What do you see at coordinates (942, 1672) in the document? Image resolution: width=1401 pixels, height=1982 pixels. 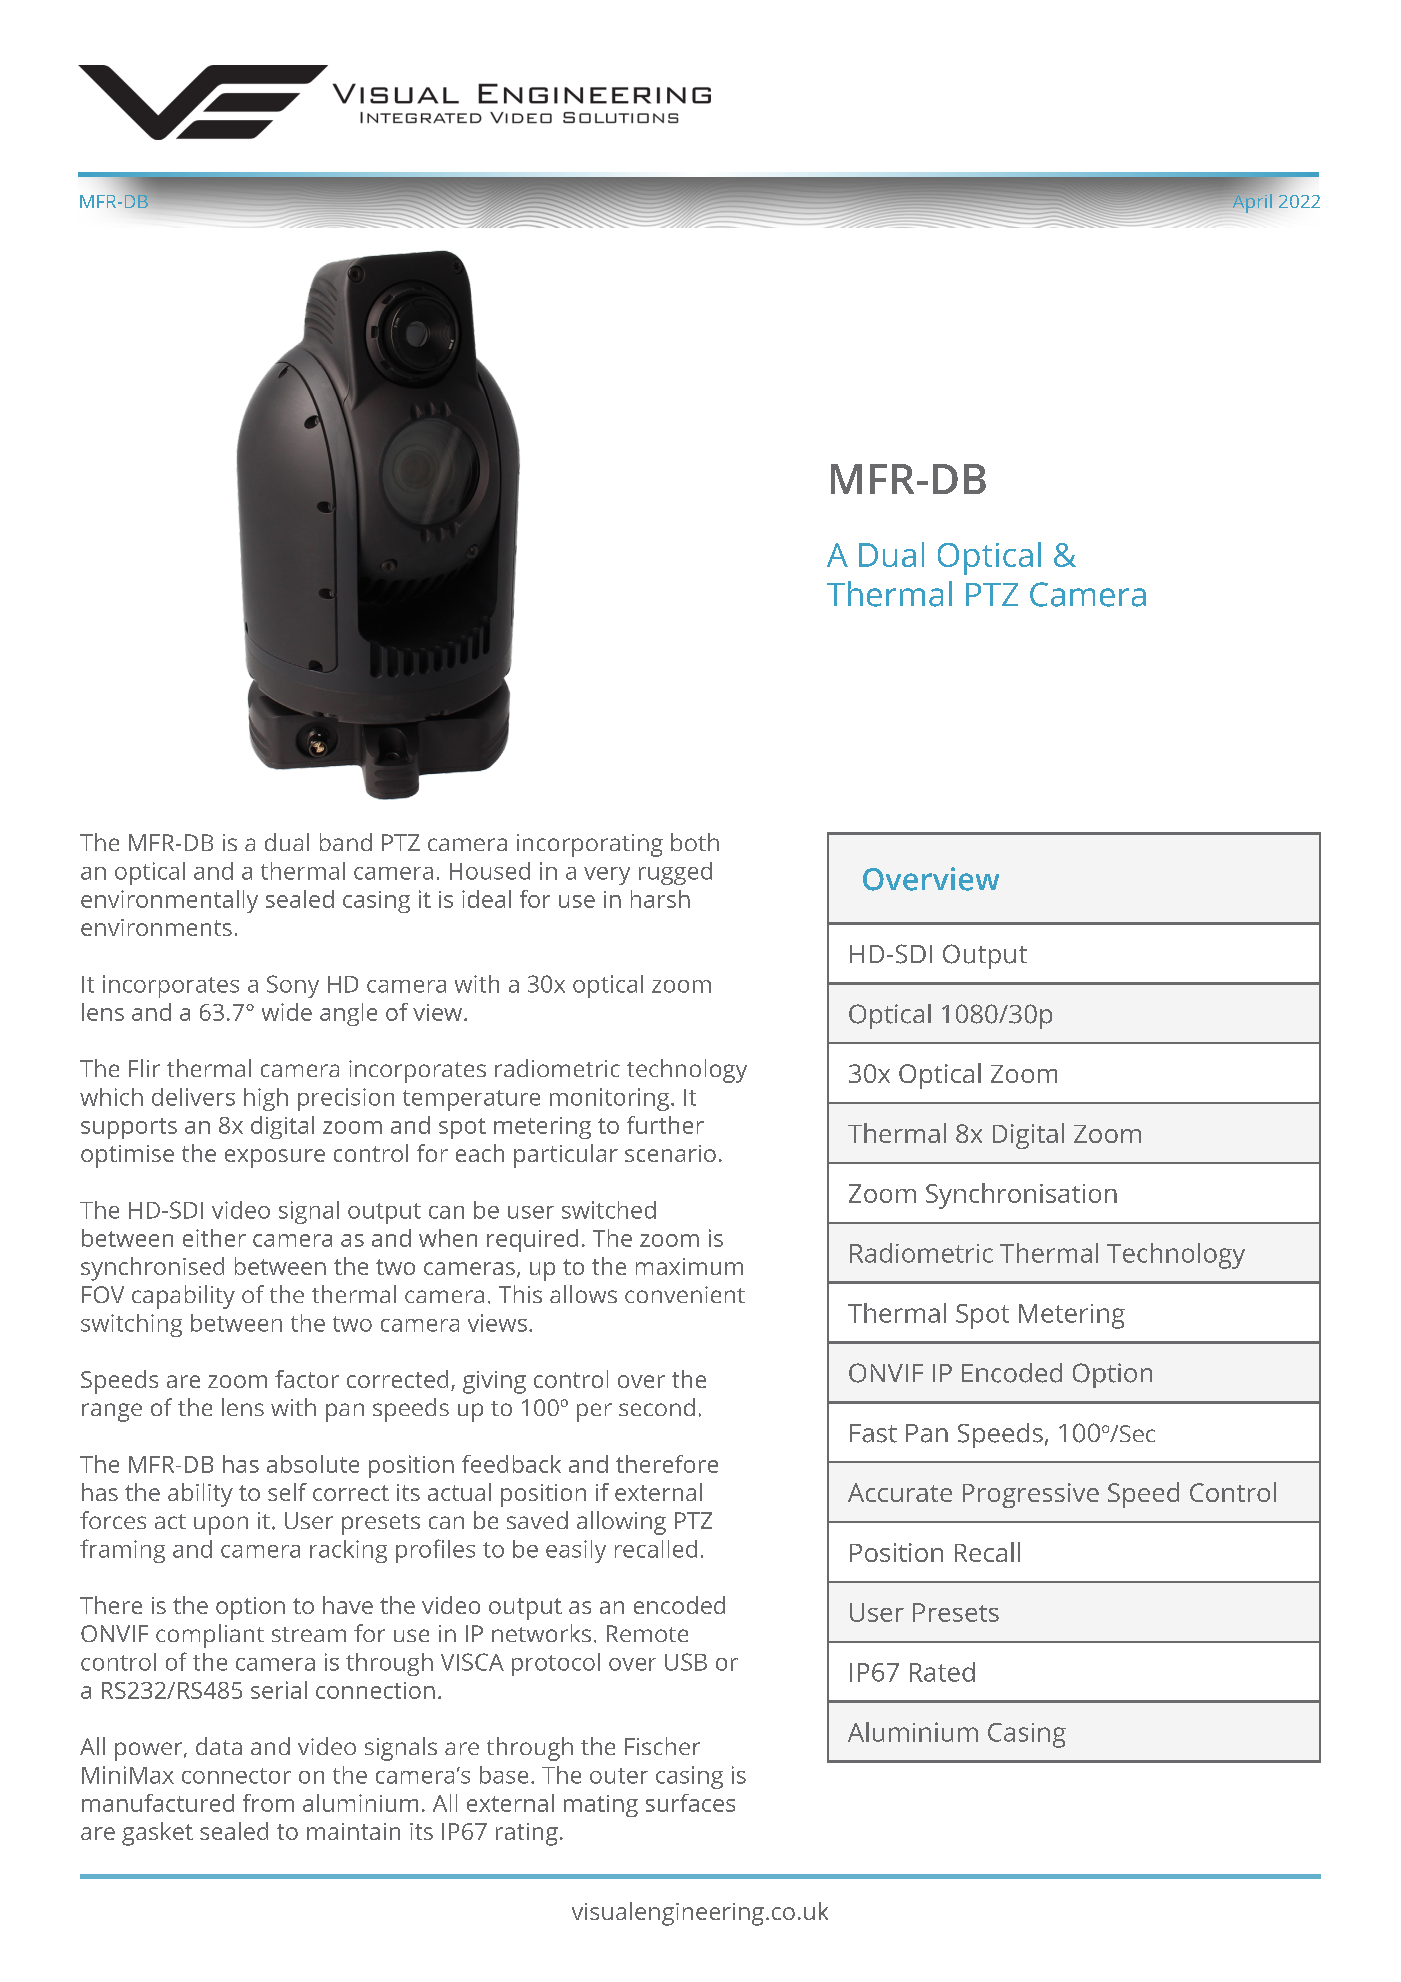 I see `Rated` at bounding box center [942, 1672].
